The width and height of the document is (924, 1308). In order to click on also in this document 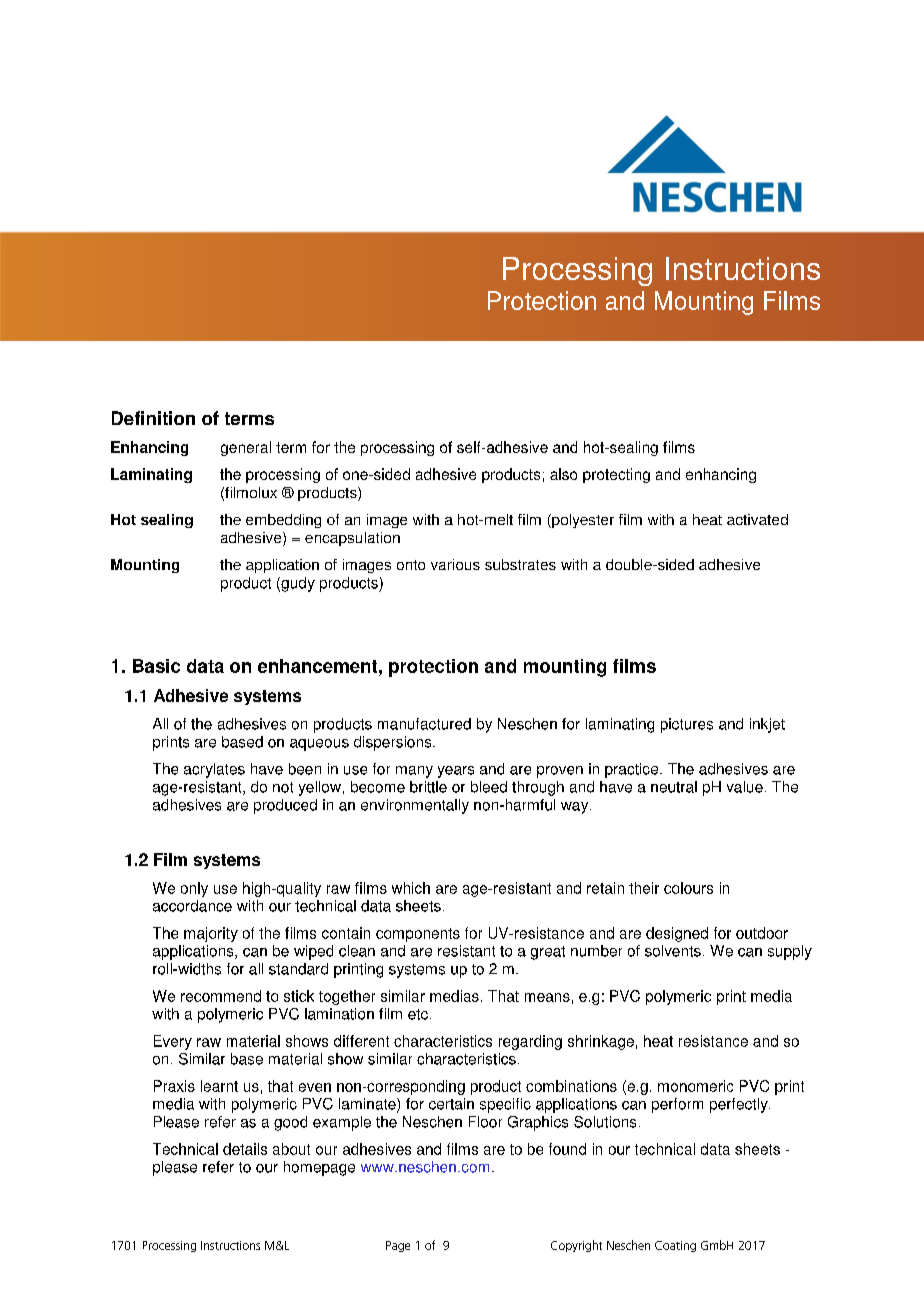, I will do `click(563, 474)`.
